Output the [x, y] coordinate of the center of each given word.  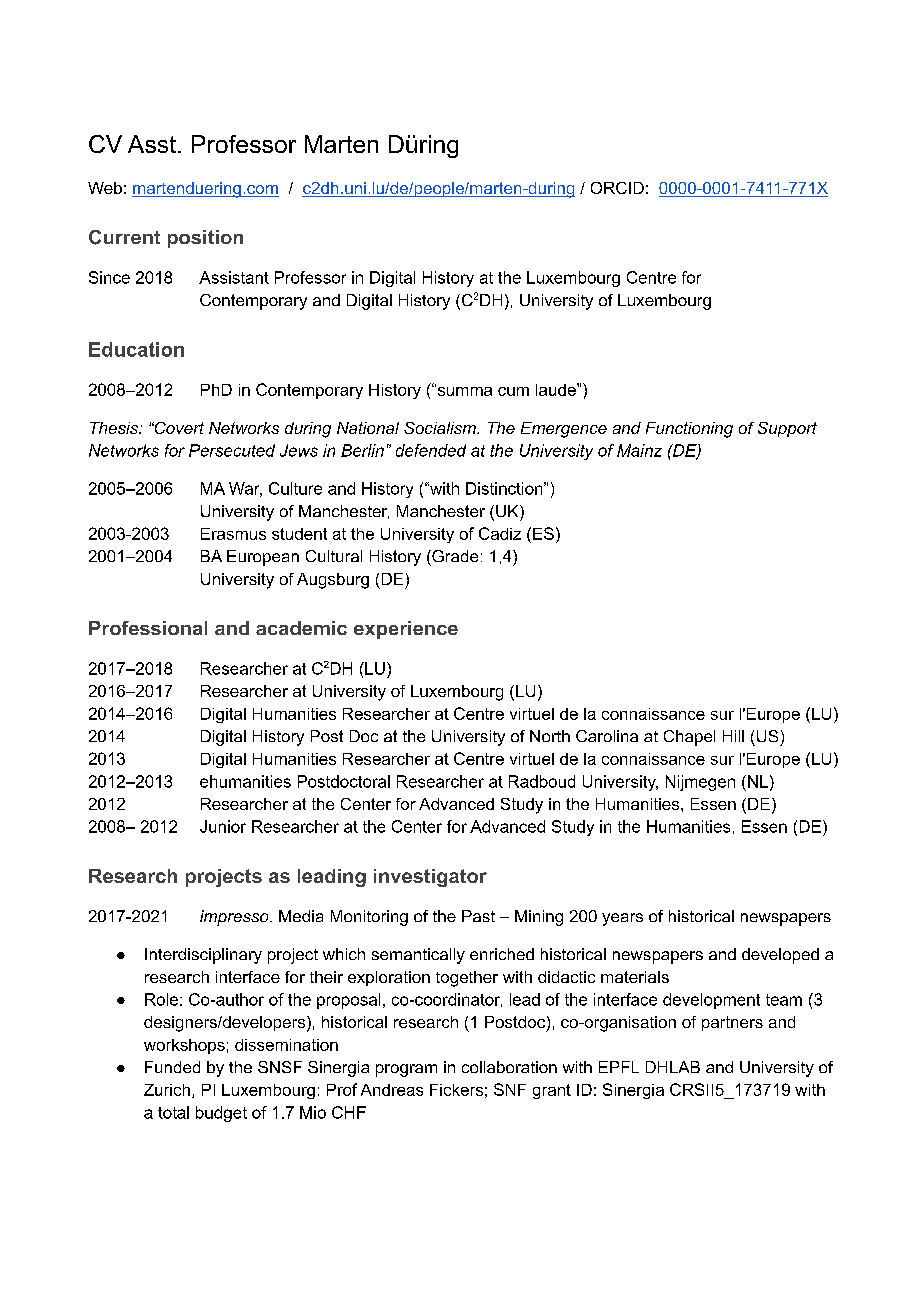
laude [557, 389]
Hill [733, 736]
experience [406, 630]
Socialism [441, 428]
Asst [152, 144]
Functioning [689, 430]
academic [301, 628]
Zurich [167, 1090]
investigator [430, 878]
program [406, 1070]
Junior [223, 826]
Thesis [115, 428]
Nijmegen [700, 783]
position [205, 239]
